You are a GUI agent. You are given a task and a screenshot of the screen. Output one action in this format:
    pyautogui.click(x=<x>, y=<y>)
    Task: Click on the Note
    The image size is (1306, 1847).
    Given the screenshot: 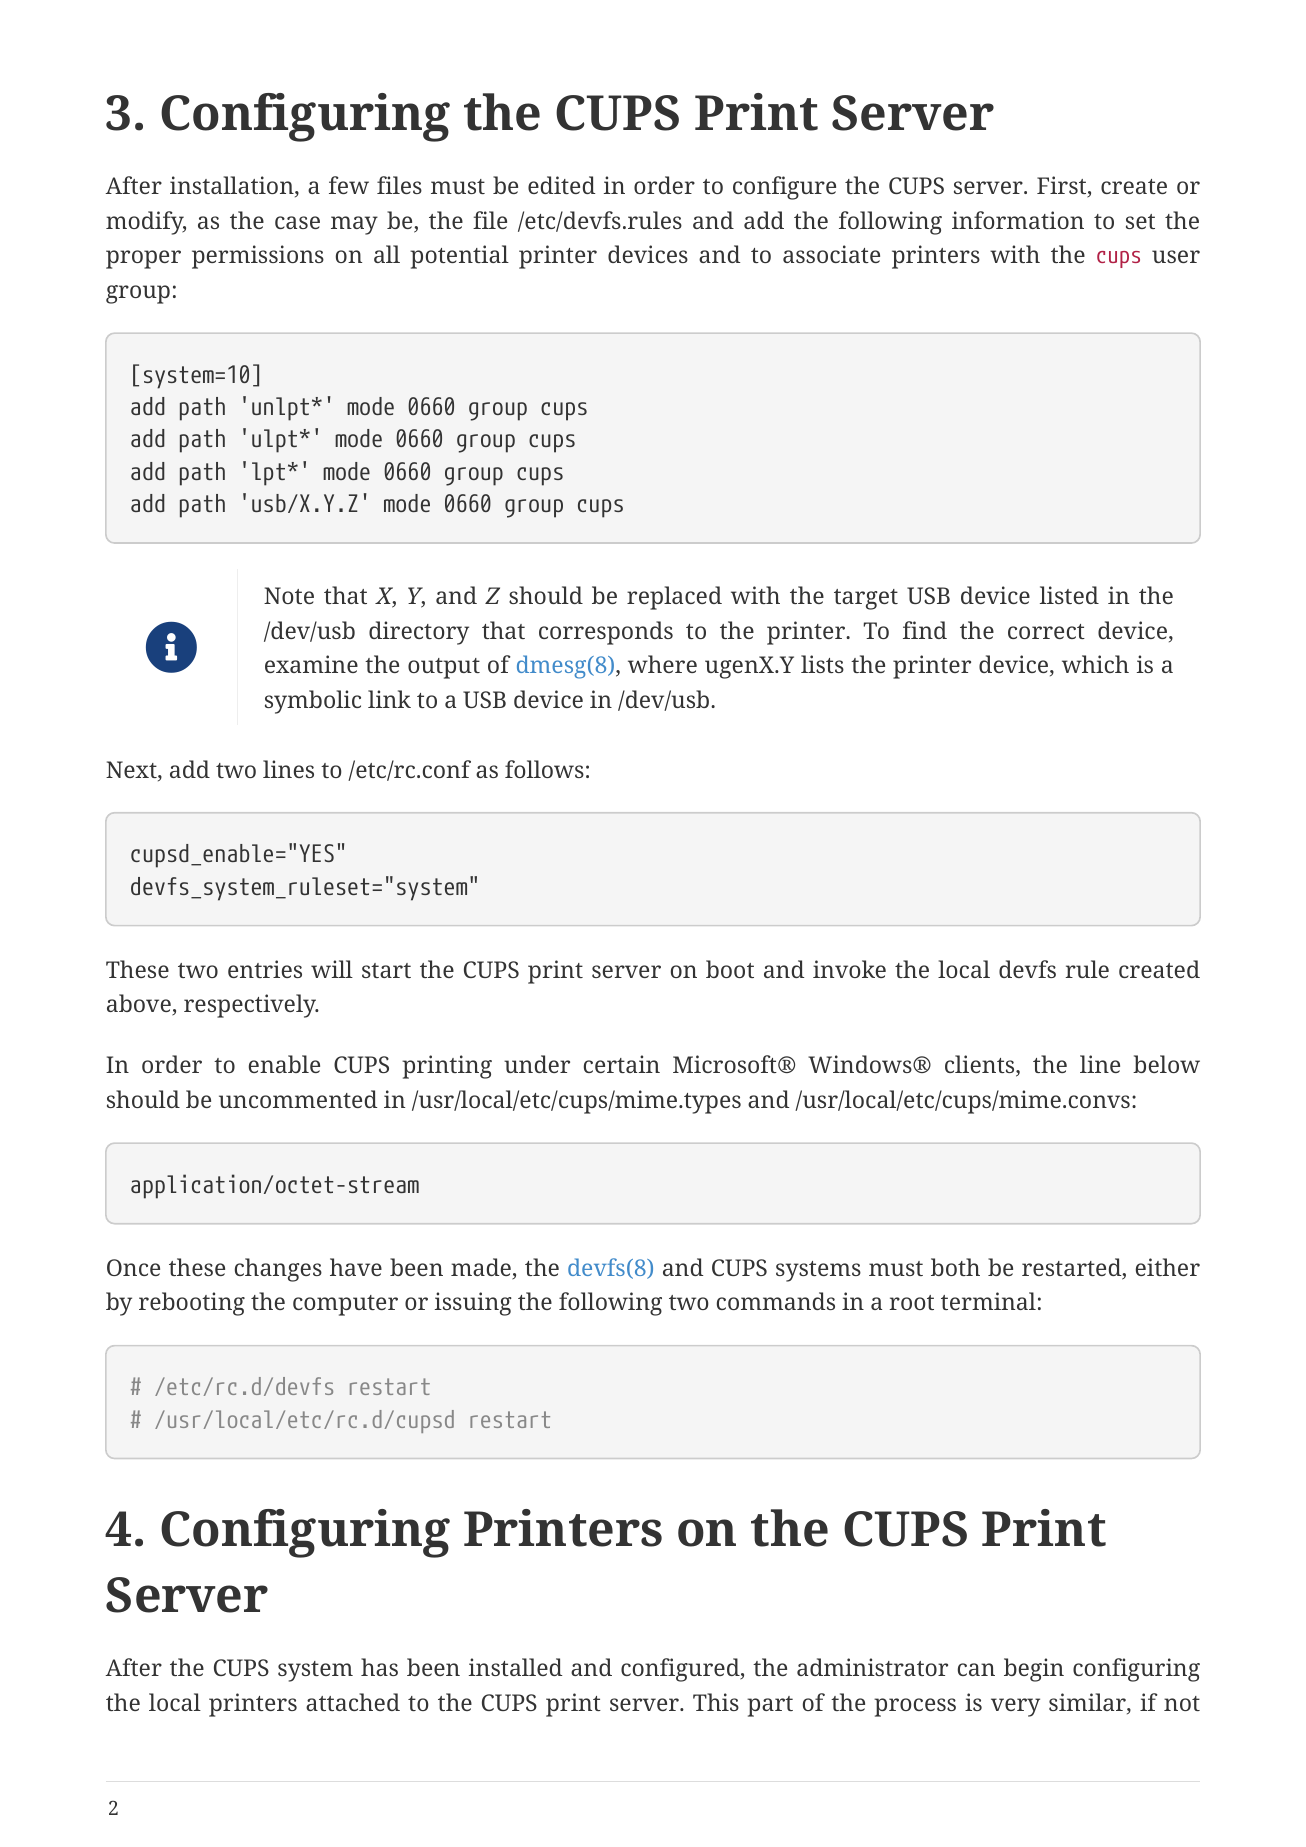 What is the action you would take?
    pyautogui.click(x=289, y=595)
